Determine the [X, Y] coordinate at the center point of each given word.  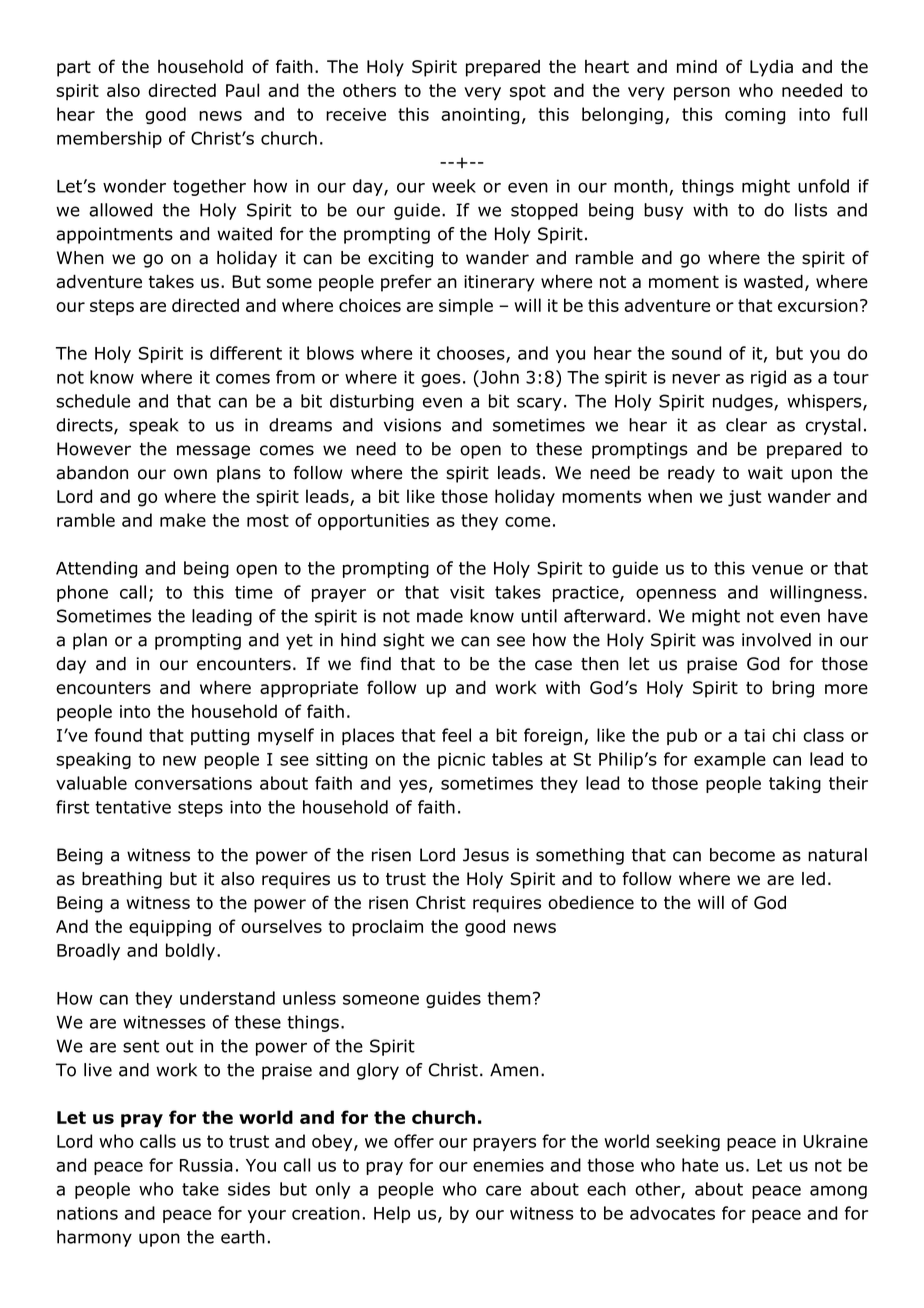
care [503, 1190]
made [440, 616]
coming [755, 116]
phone [82, 593]
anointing [480, 116]
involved [776, 640]
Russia [206, 1165]
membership [109, 139]
